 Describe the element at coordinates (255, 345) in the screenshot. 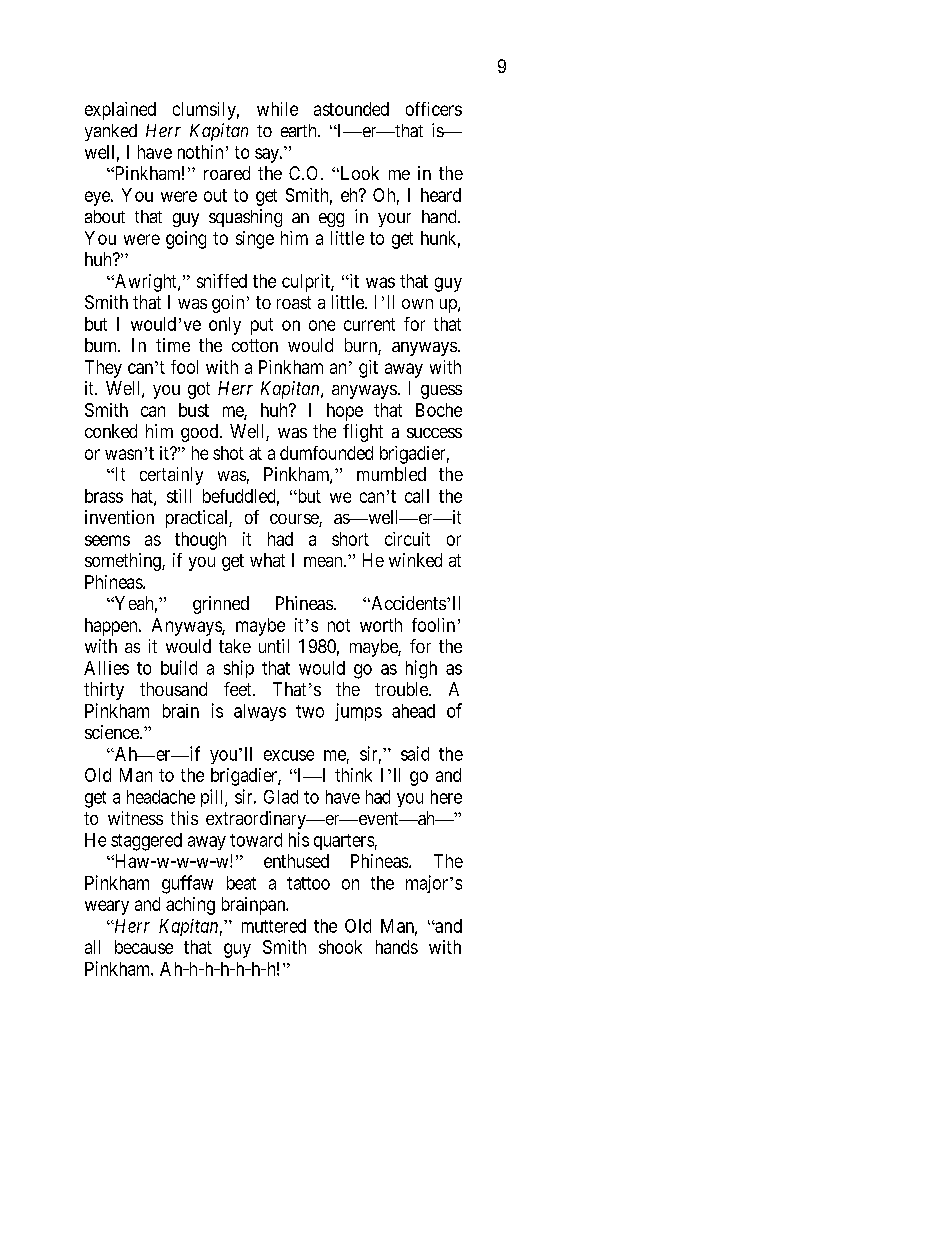

I see `cotton` at that location.
